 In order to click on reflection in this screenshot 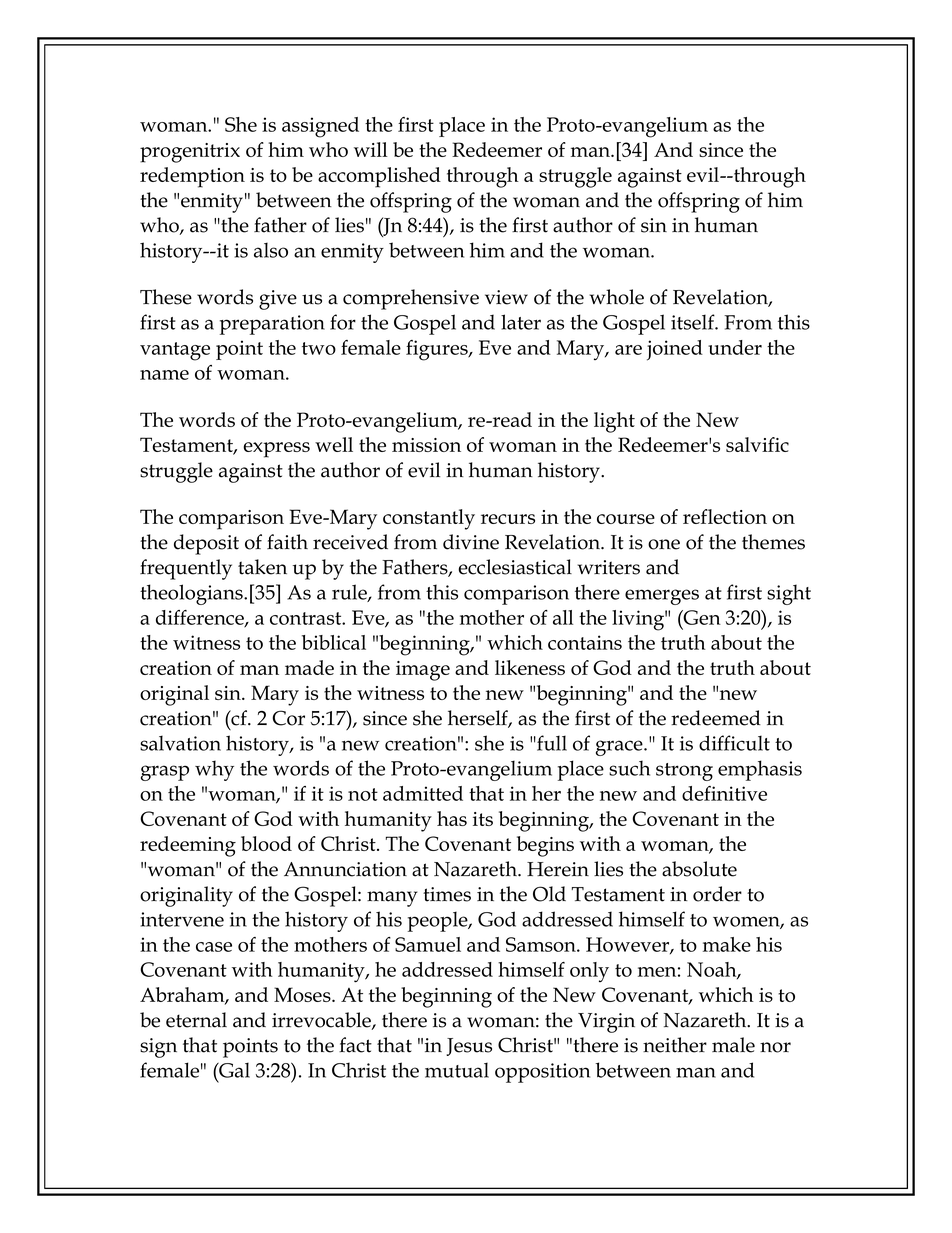, I will do `click(725, 516)`.
